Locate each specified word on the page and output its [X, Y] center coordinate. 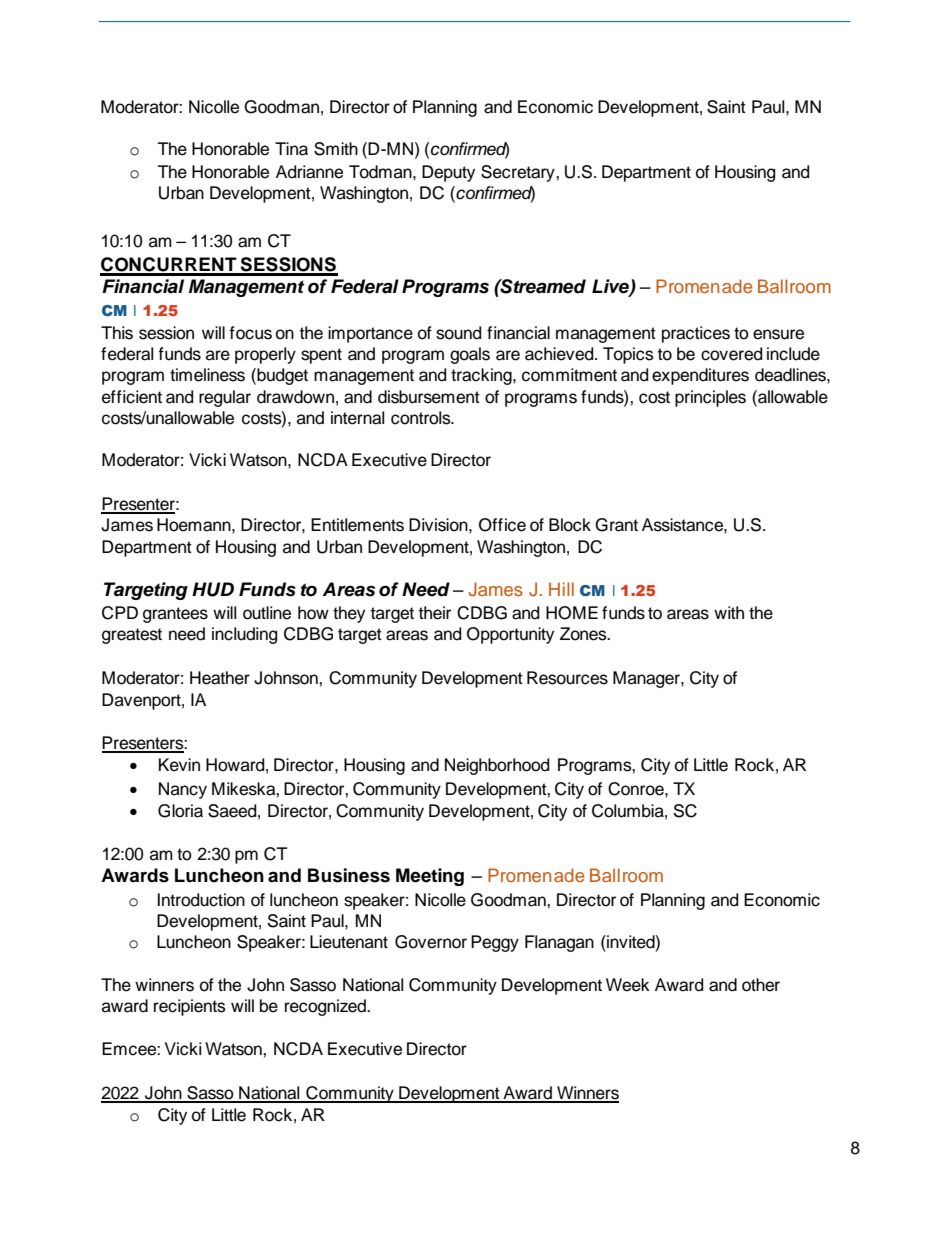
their [435, 613]
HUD [213, 589]
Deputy [448, 173]
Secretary [519, 173]
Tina [291, 149]
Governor [431, 942]
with [729, 612]
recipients [190, 1007]
